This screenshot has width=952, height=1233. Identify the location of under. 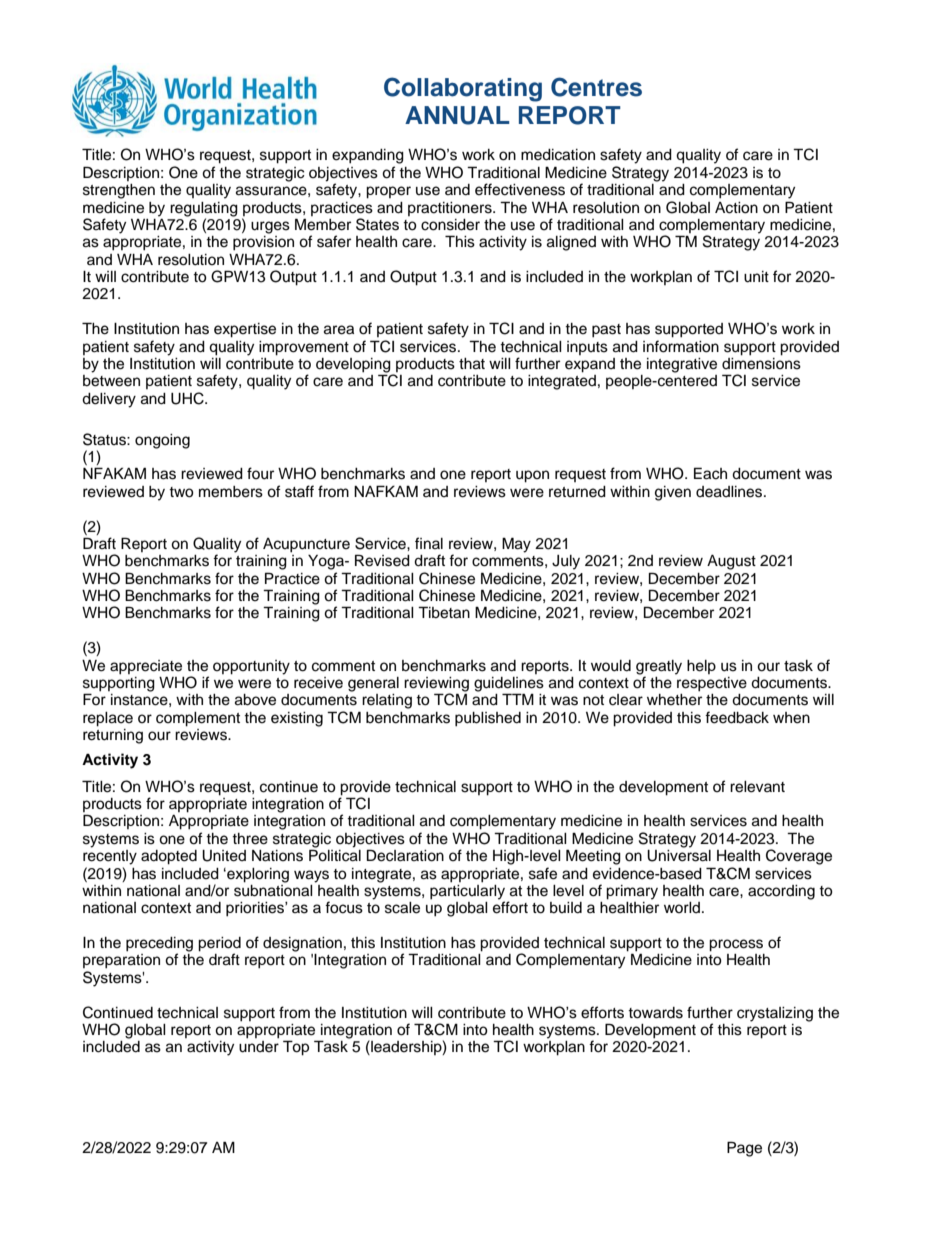
(259, 1047).
